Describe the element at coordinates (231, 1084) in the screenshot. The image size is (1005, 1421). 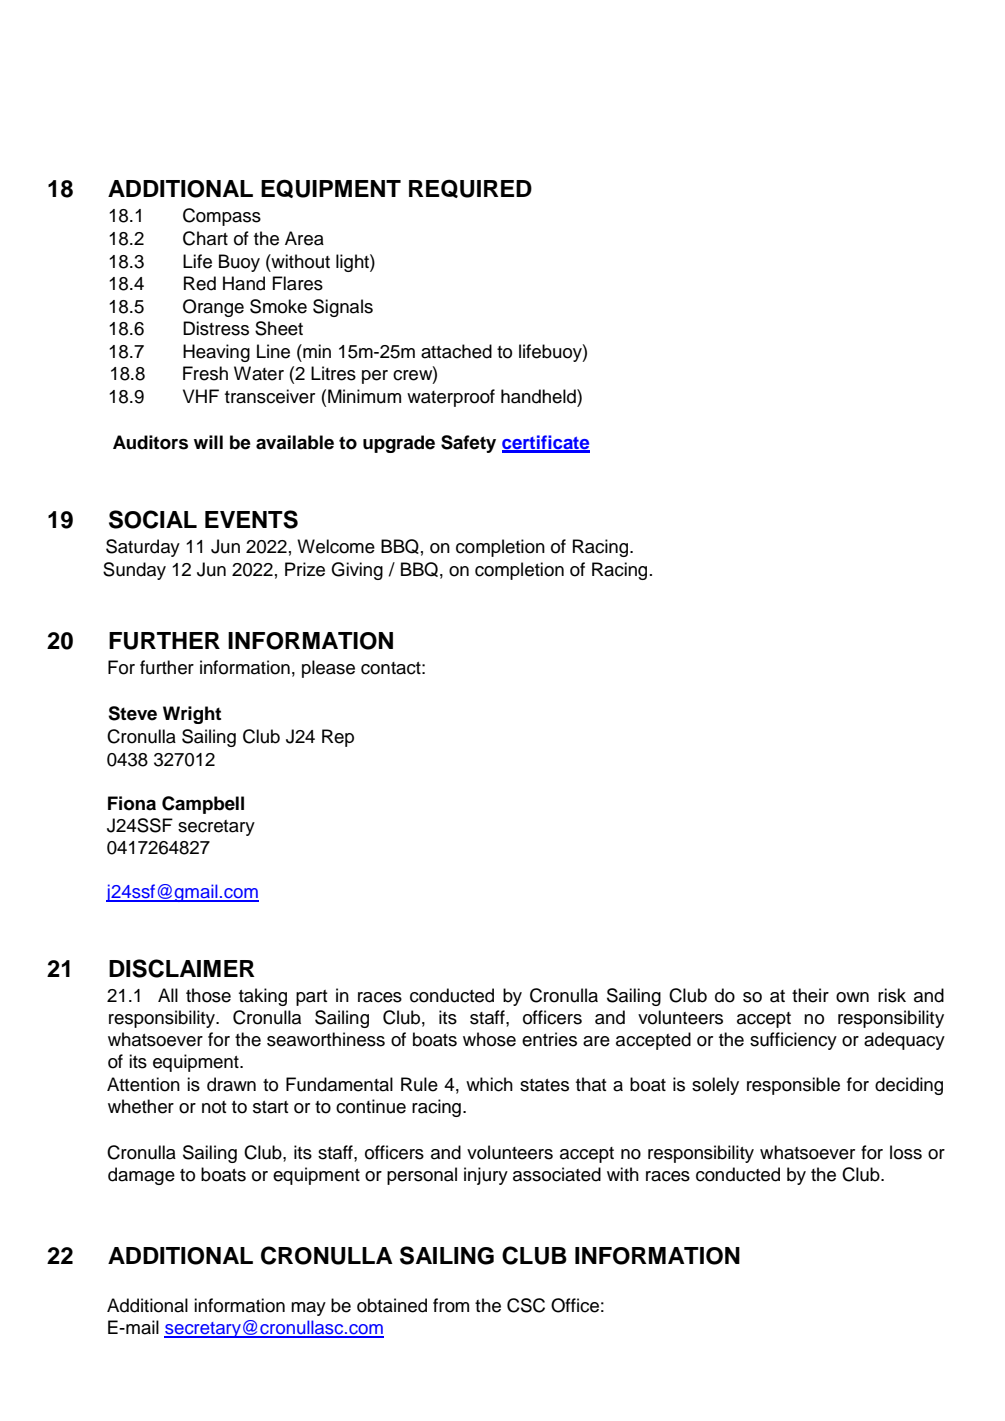
I see `drawn` at that location.
